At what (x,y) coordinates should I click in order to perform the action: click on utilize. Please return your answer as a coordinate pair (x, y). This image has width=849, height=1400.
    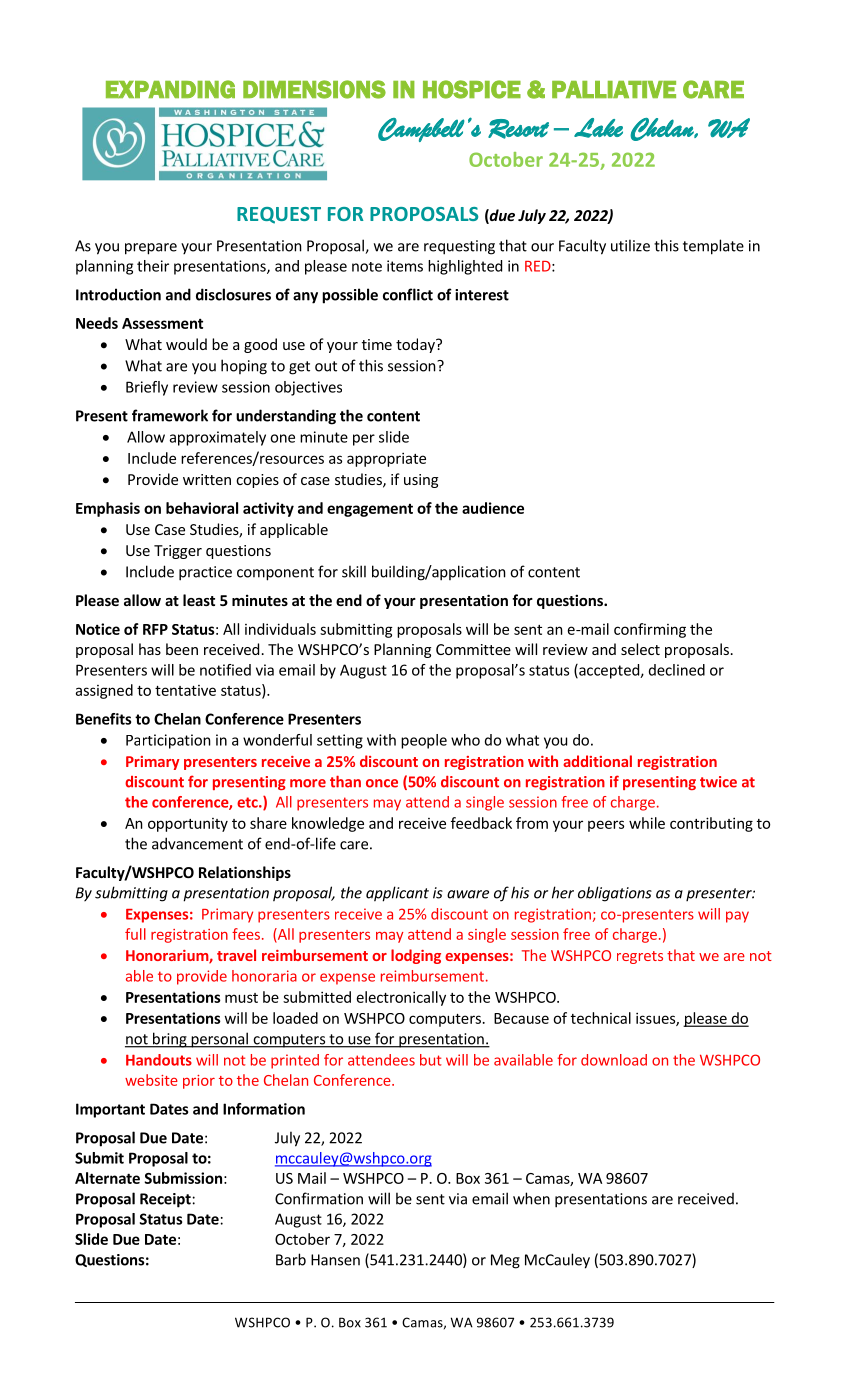
    Looking at the image, I should click on (630, 245).
